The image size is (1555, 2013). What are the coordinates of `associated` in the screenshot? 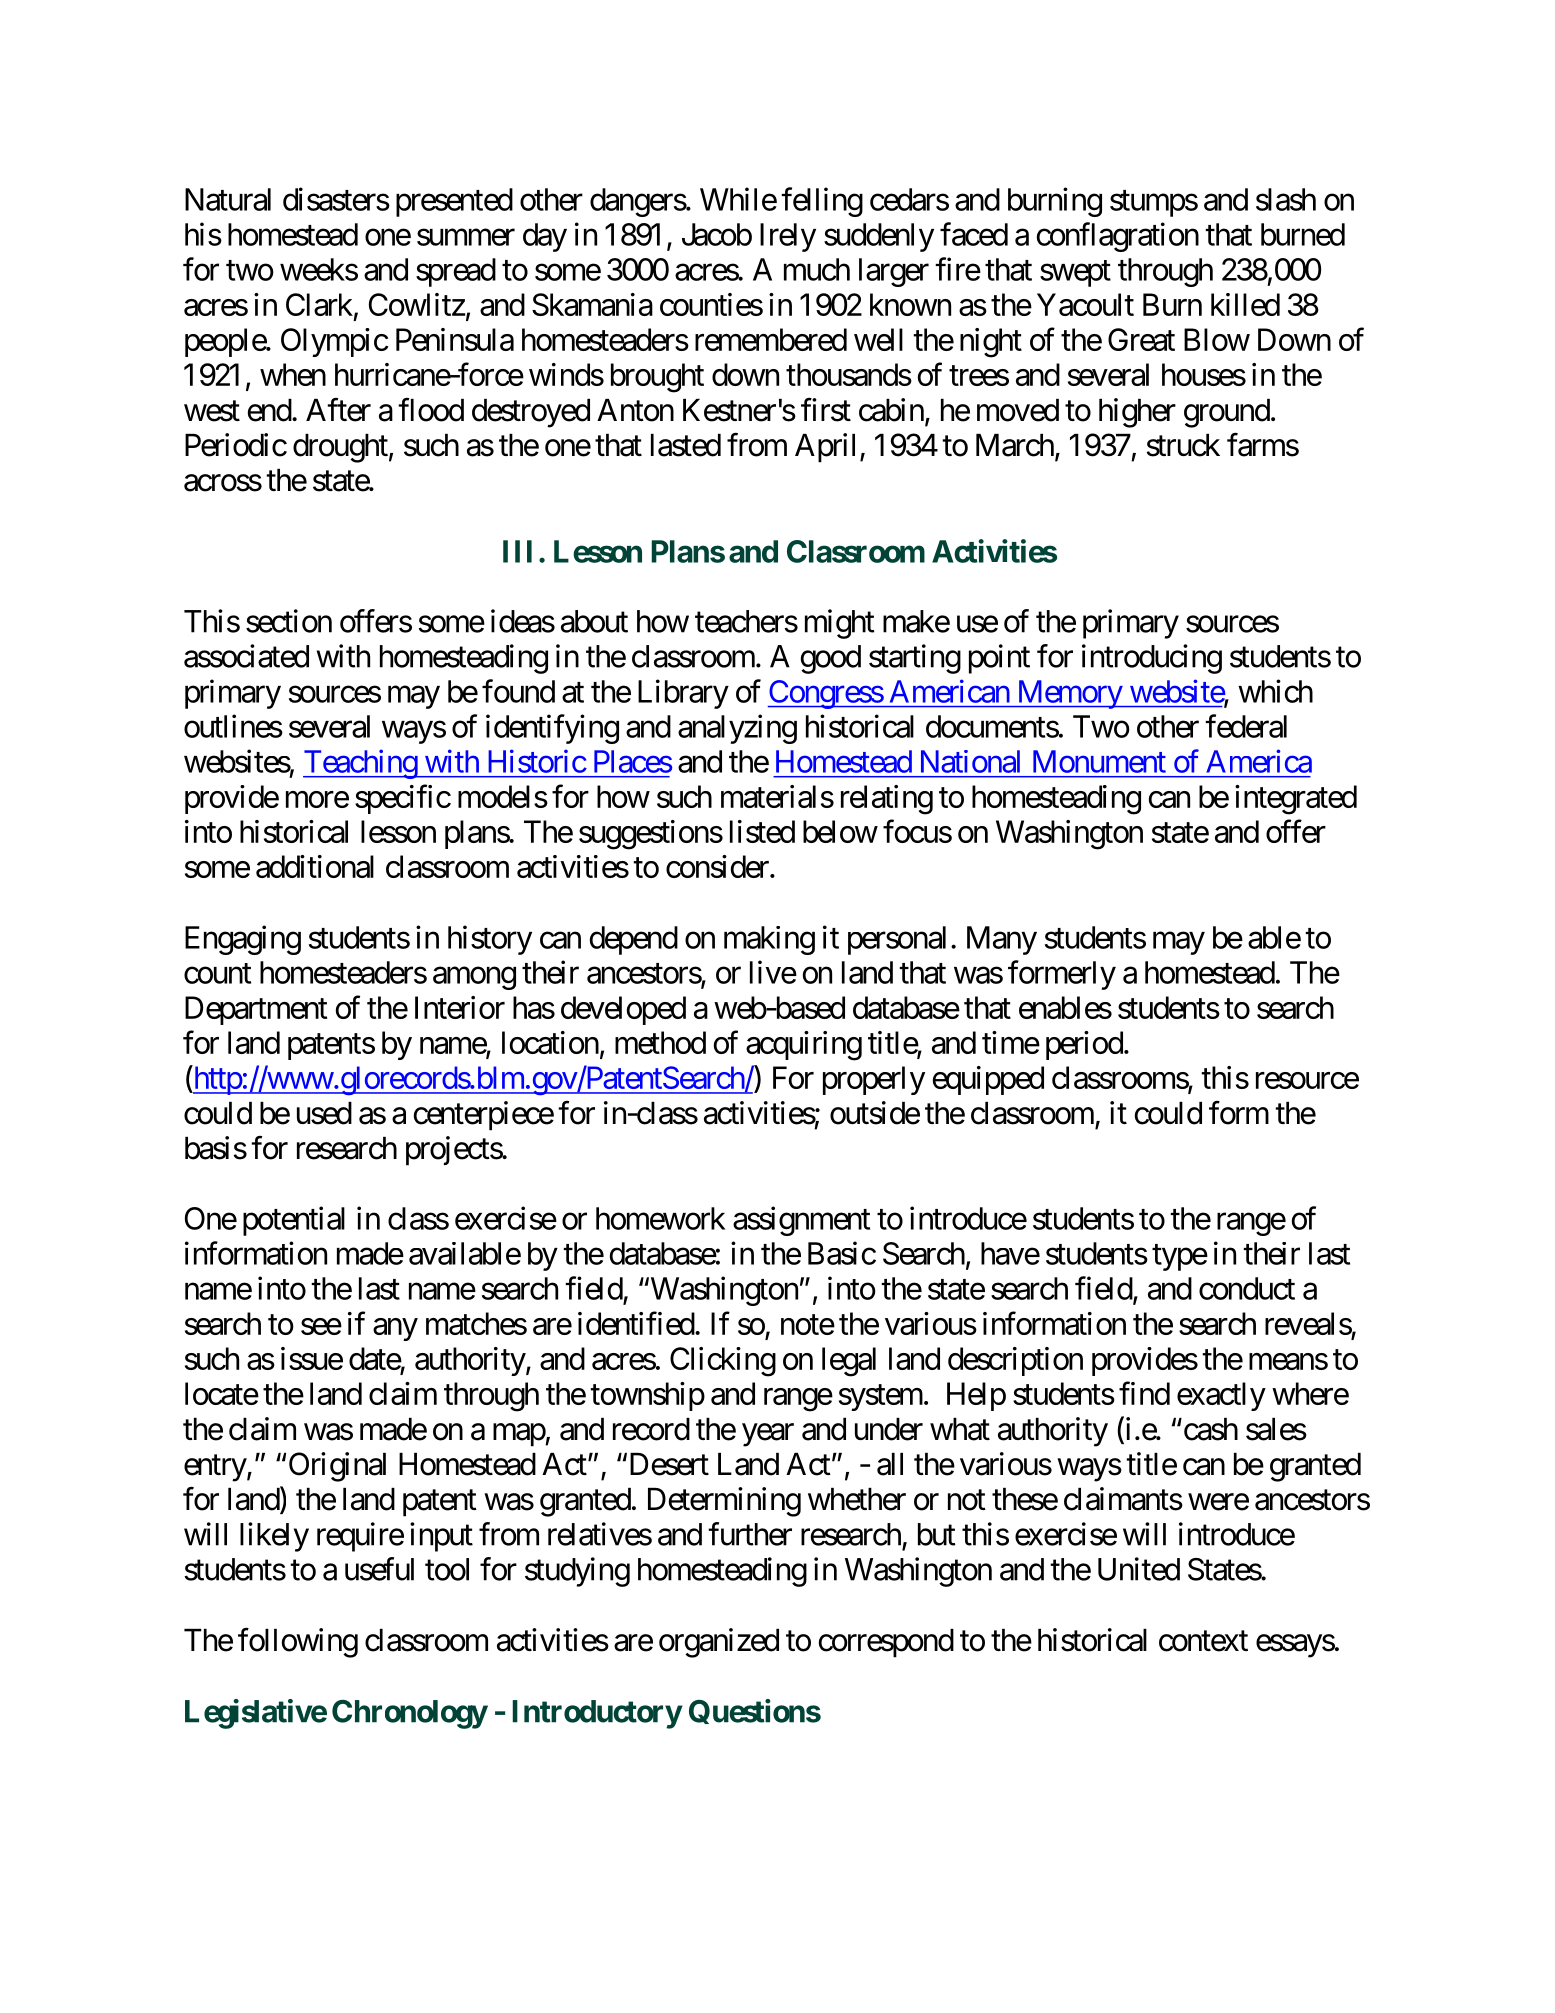 It's located at (246, 656).
